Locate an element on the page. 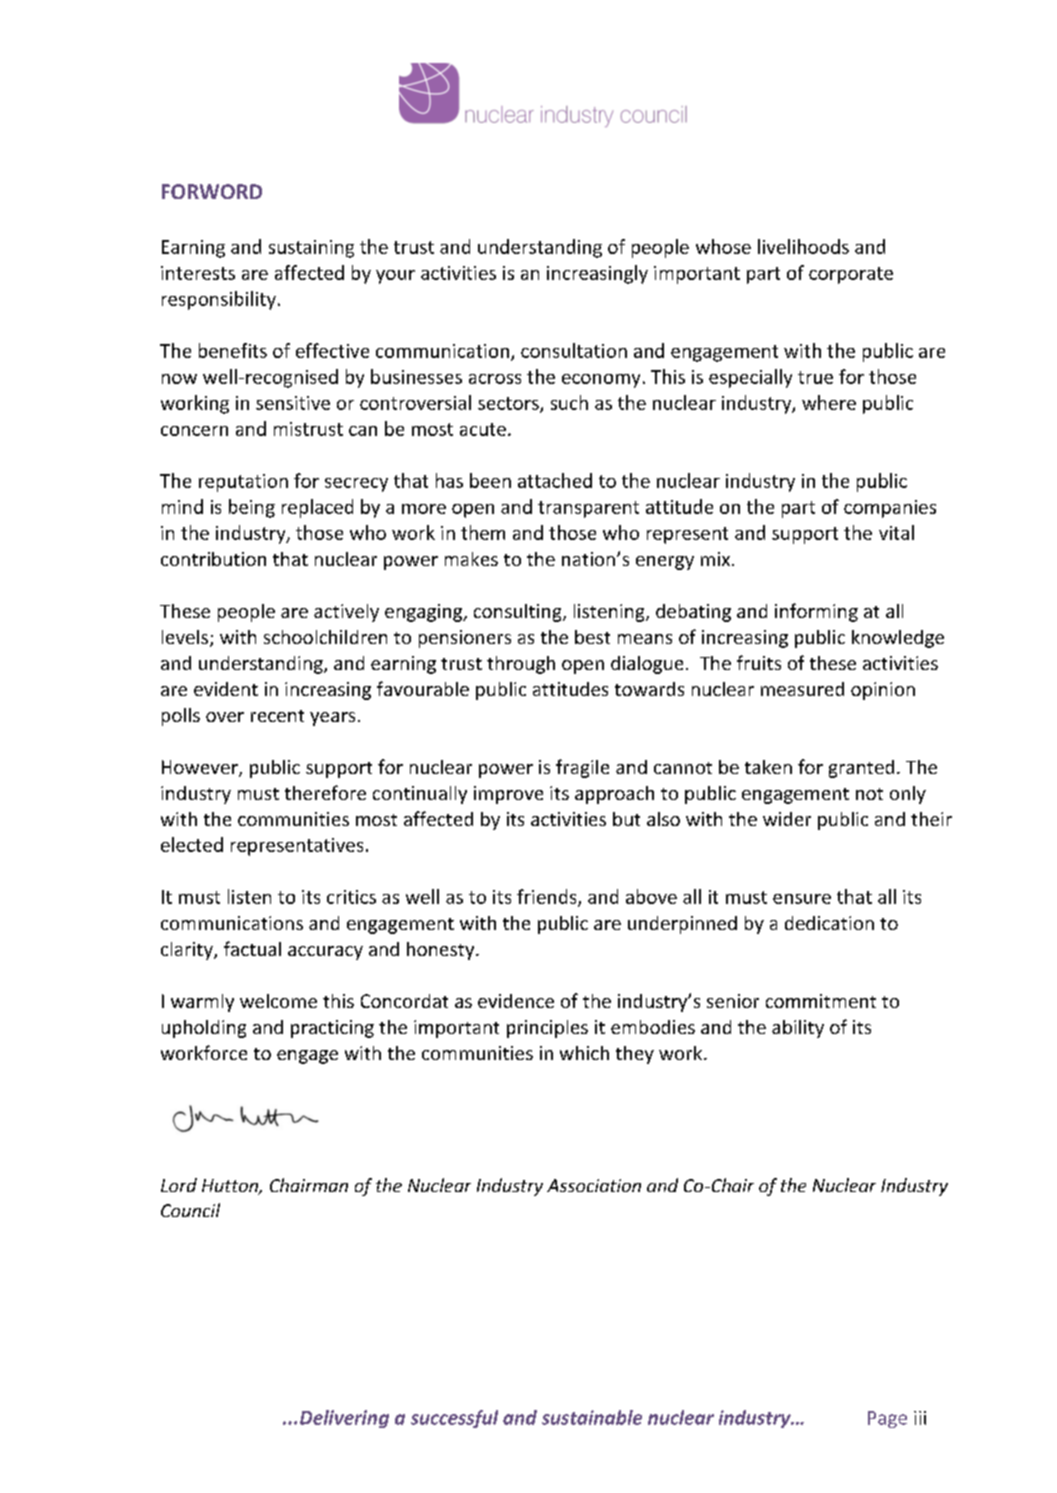  Delivering is located at coordinates (344, 1419).
